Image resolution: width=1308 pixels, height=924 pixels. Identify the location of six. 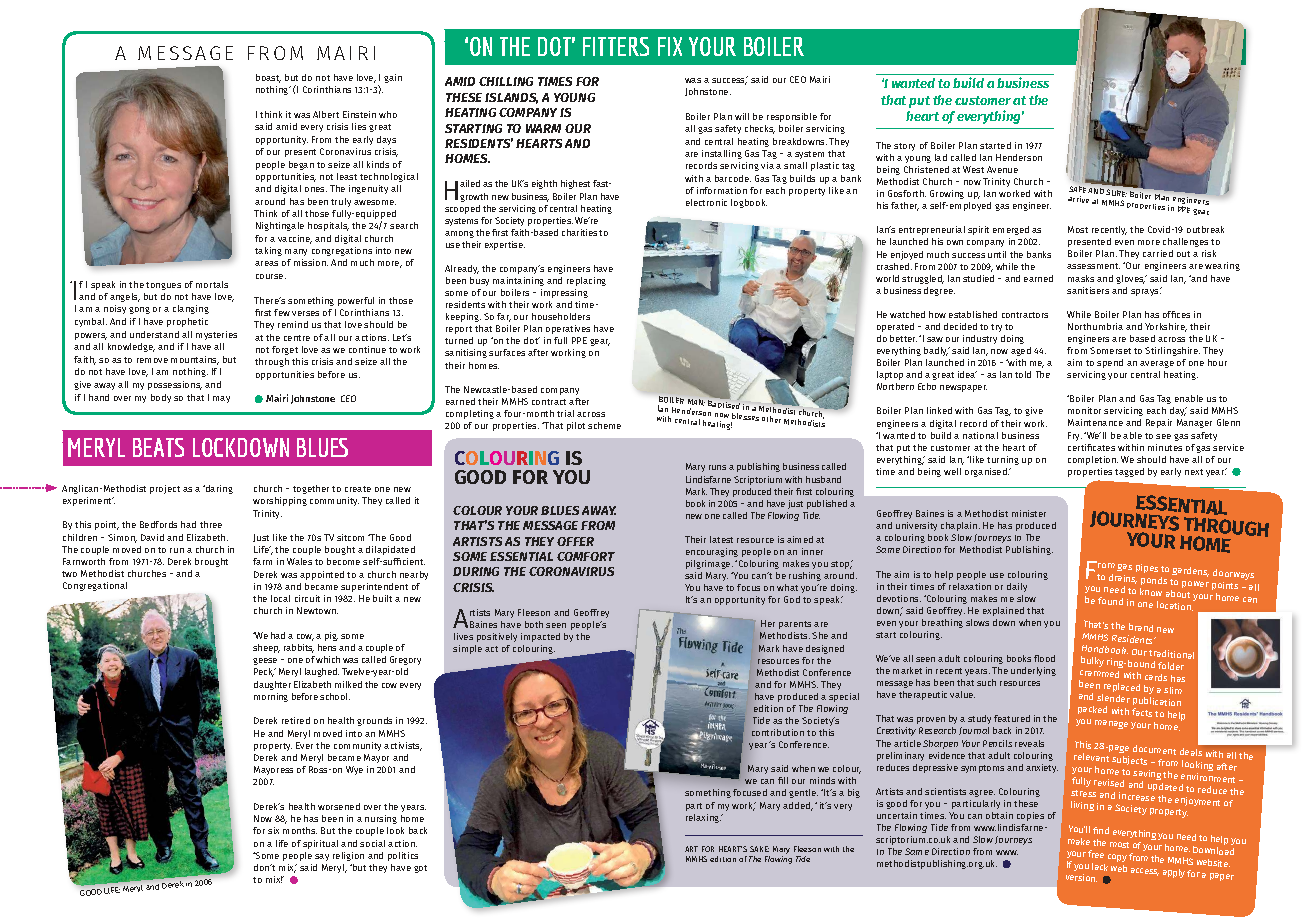
(273, 830).
